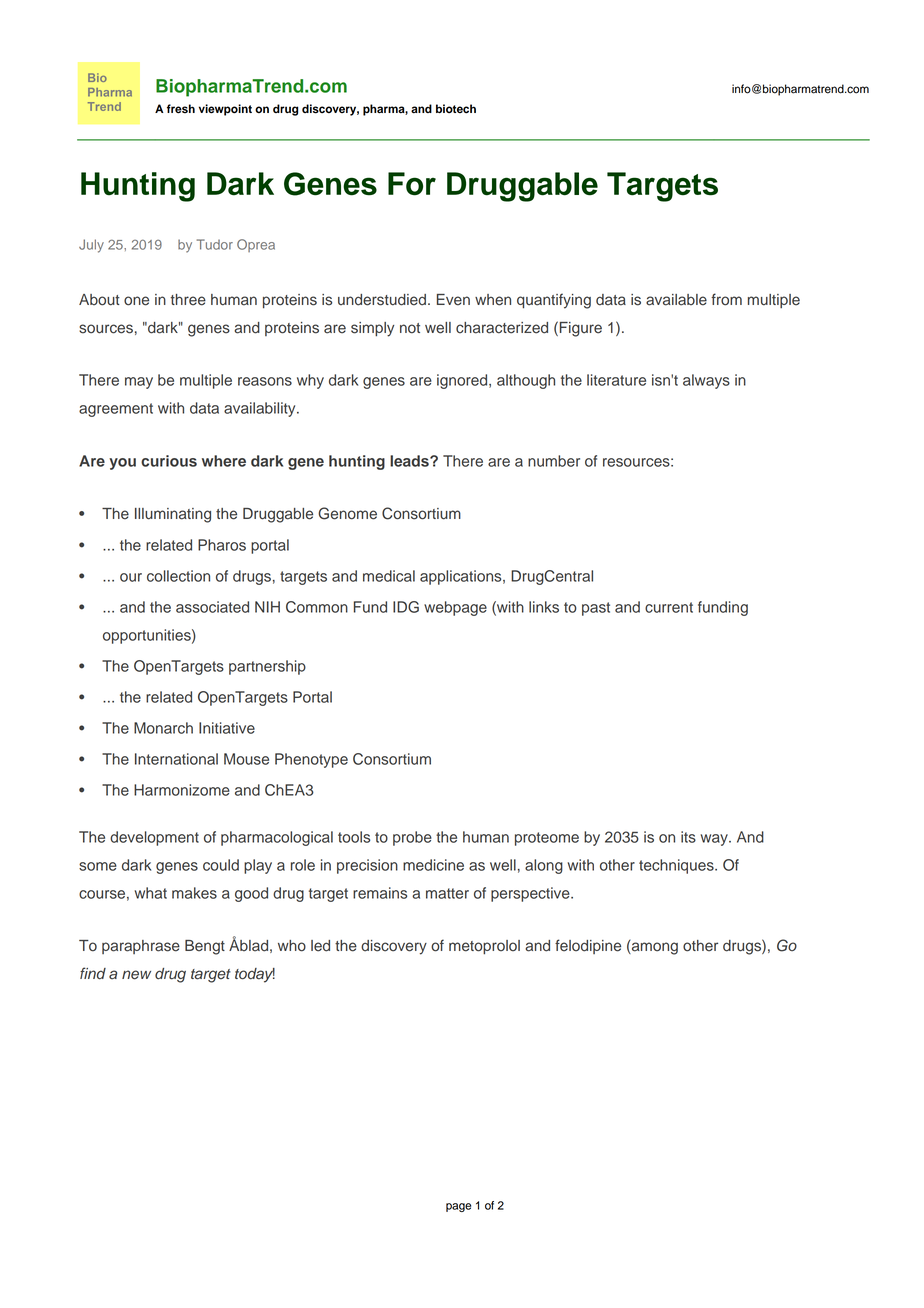 This screenshot has width=924, height=1308. Describe the element at coordinates (676, 300) in the screenshot. I see `available` at that location.
